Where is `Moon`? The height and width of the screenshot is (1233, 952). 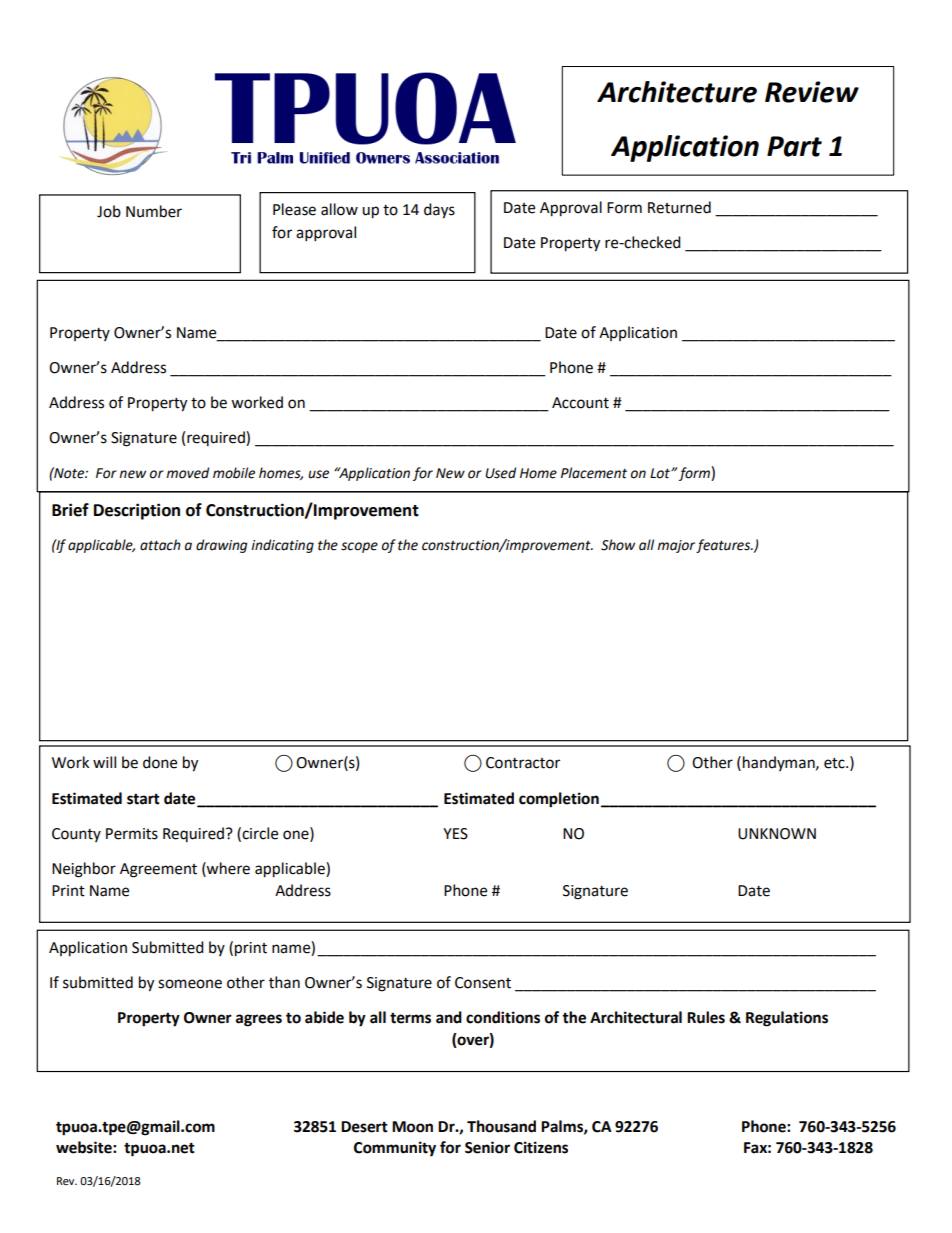 Moon is located at coordinates (412, 1127).
